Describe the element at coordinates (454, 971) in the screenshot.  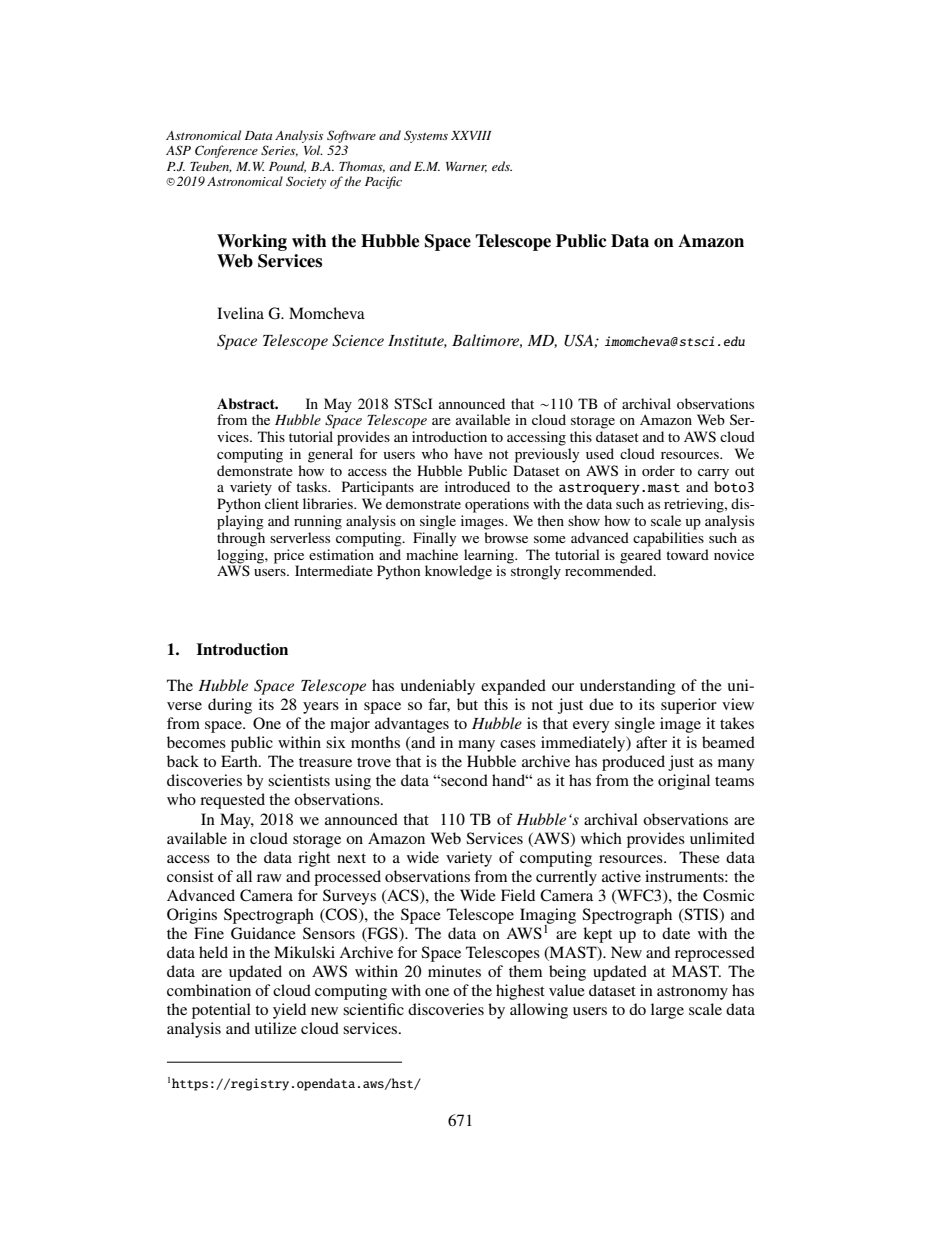
I see `minutes` at that location.
